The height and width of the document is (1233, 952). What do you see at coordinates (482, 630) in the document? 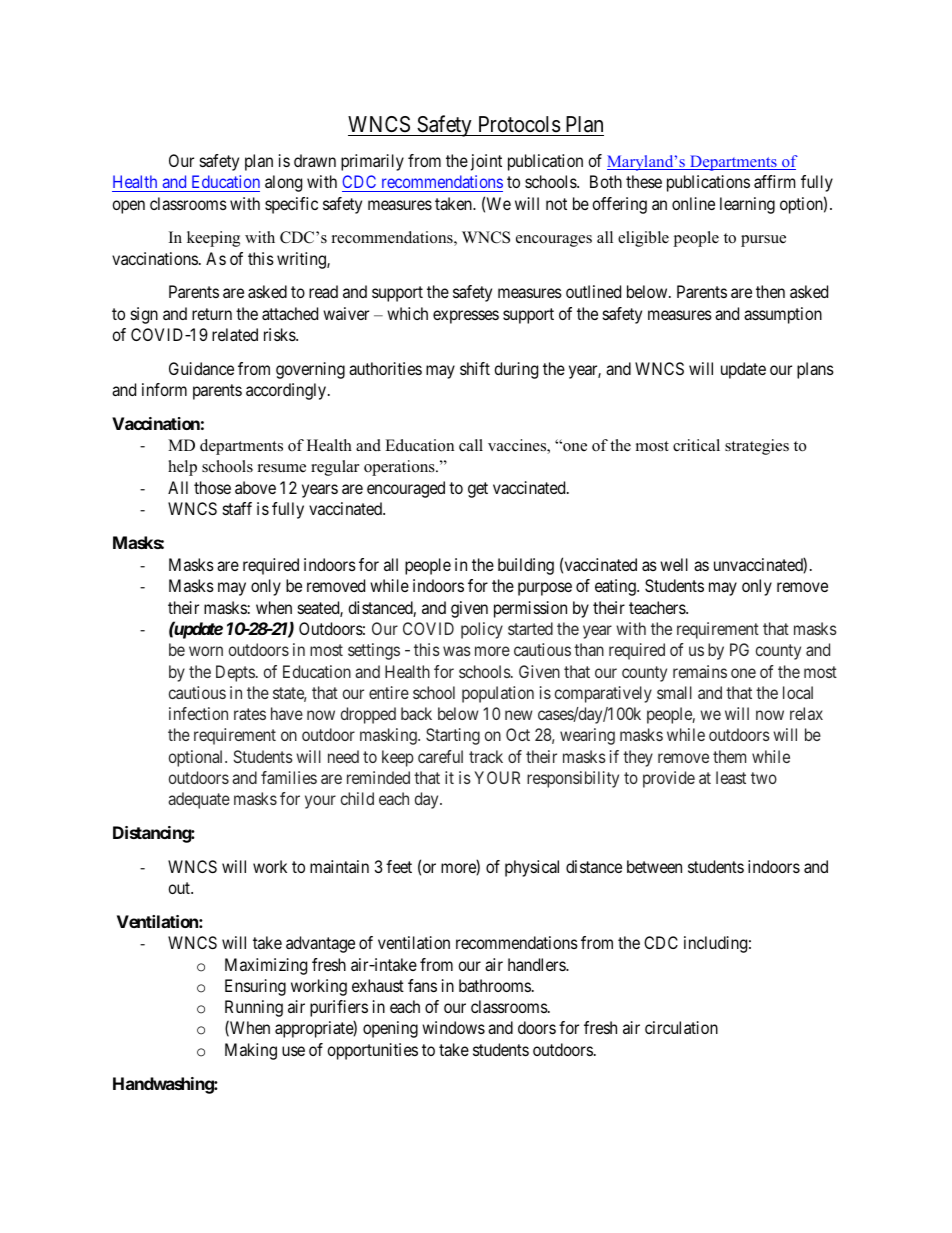
I see `policy` at bounding box center [482, 630].
